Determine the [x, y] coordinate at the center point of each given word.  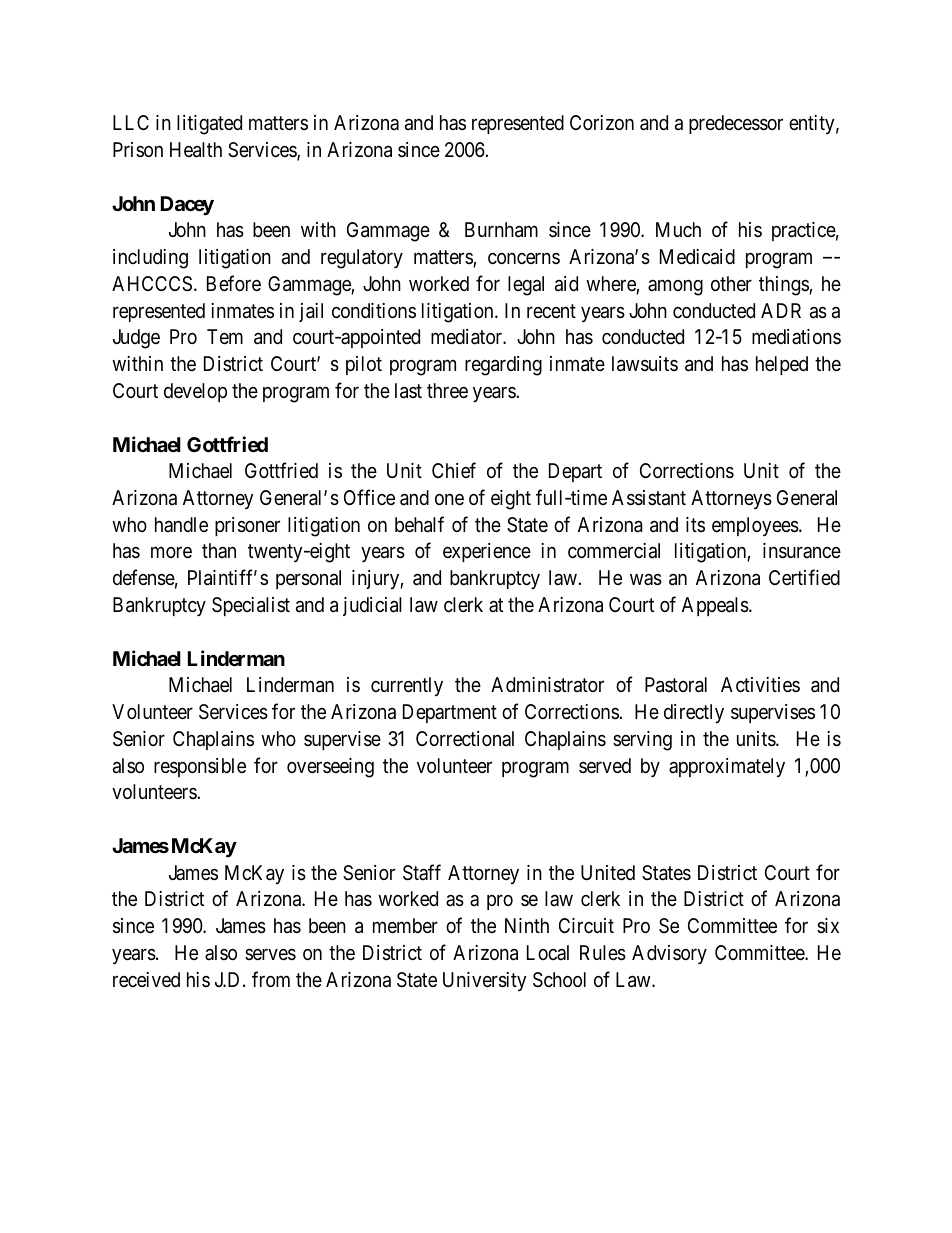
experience [487, 552]
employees [755, 526]
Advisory [669, 954]
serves [270, 955]
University [485, 981]
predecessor [736, 124]
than [219, 550]
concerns [524, 258]
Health [196, 150]
